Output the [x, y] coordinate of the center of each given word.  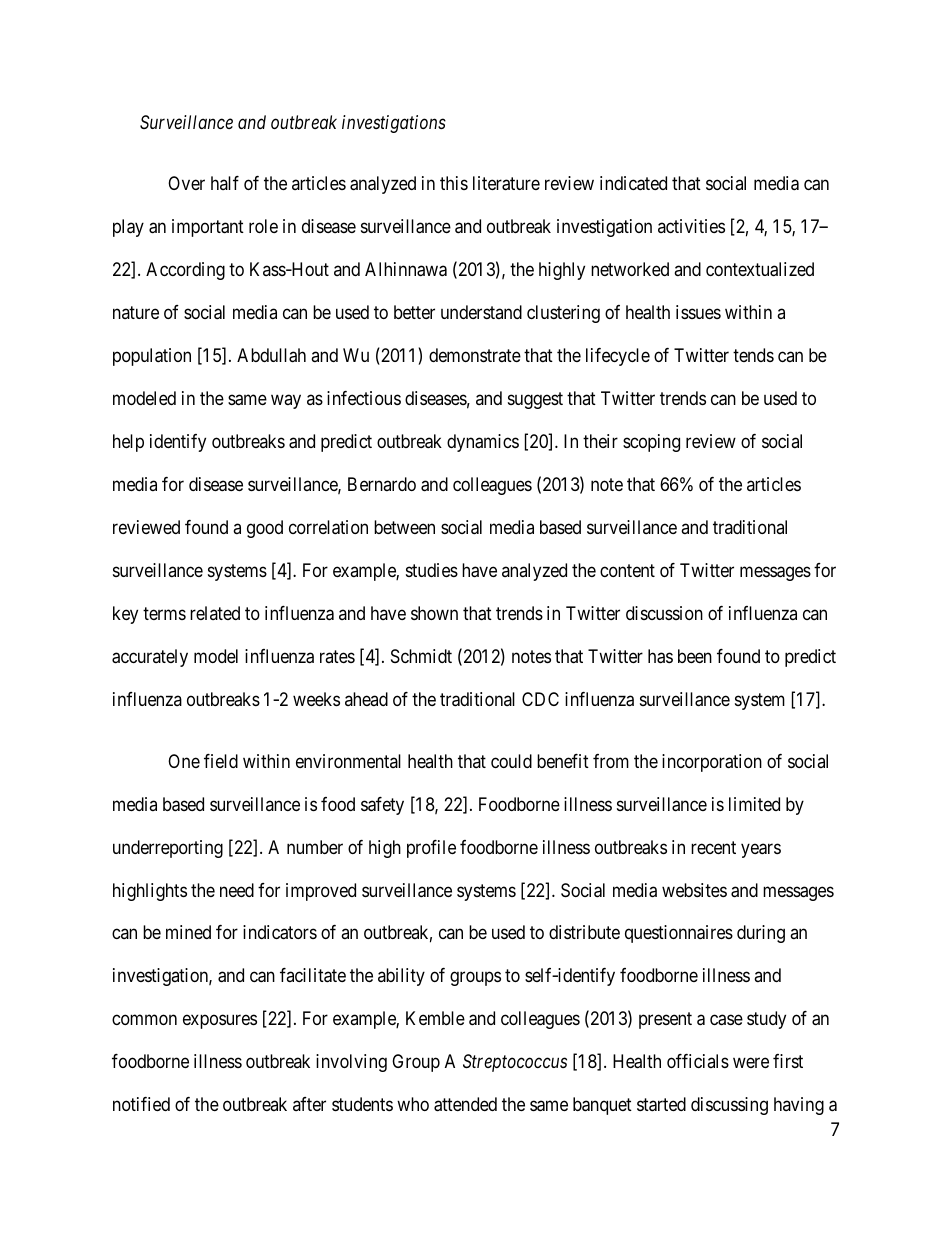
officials [698, 1061]
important [208, 228]
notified [141, 1104]
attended [465, 1104]
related [215, 613]
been [695, 656]
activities [691, 226]
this [454, 183]
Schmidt [421, 656]
